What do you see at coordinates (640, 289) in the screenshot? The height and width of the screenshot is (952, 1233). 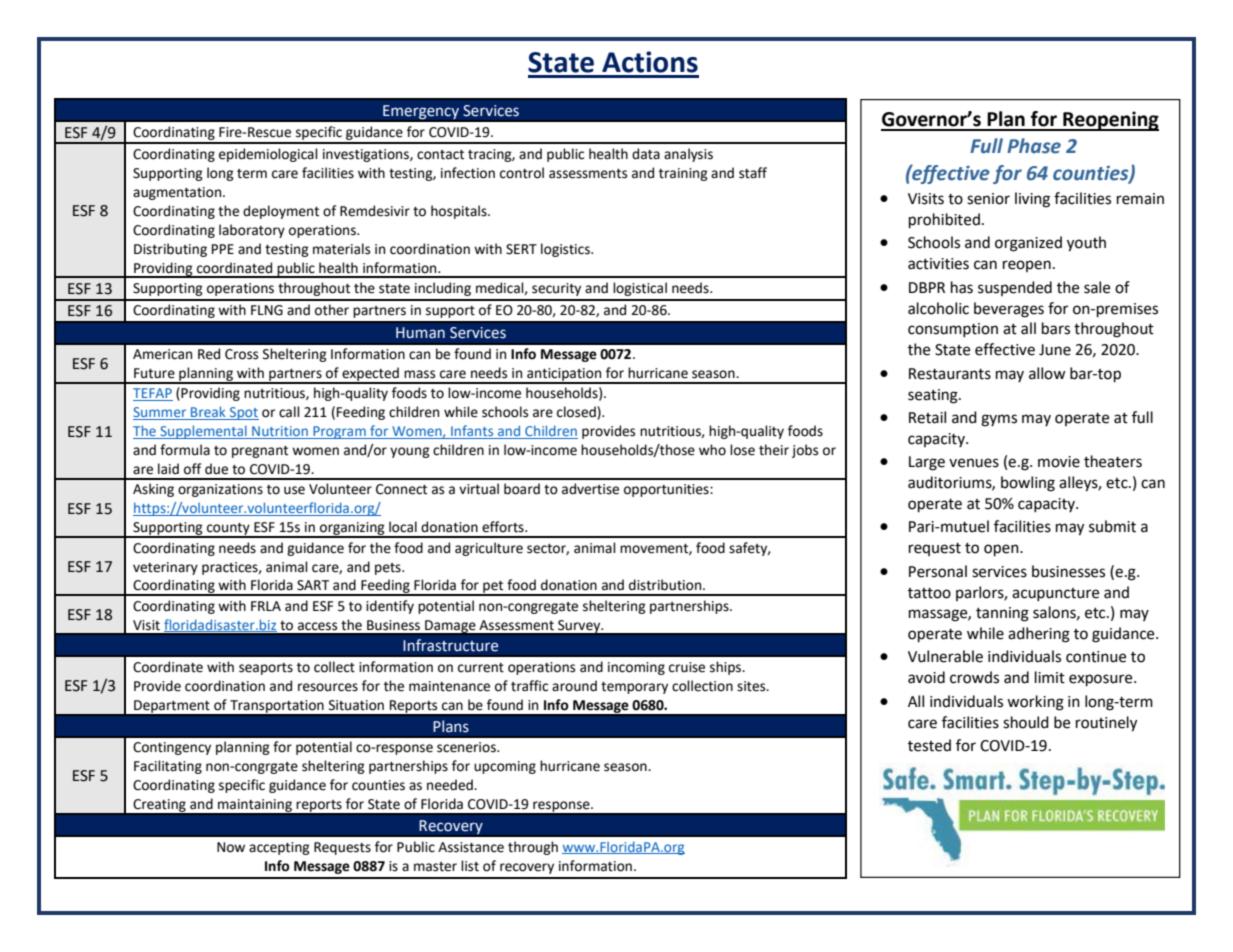 I see `logistical` at bounding box center [640, 289].
